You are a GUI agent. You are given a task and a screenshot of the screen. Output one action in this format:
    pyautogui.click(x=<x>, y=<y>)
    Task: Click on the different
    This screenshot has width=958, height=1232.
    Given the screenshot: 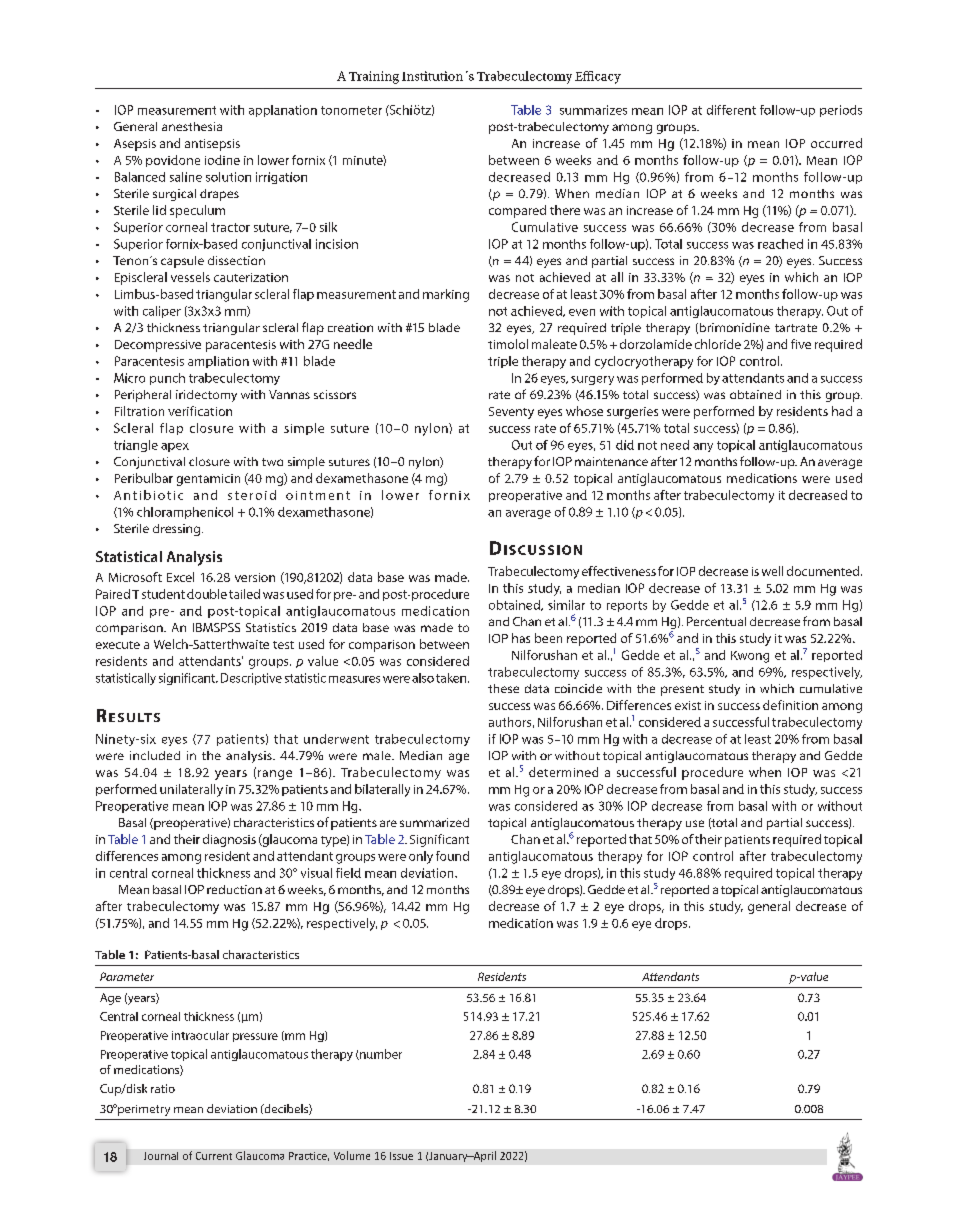 What is the action you would take?
    pyautogui.click(x=731, y=110)
